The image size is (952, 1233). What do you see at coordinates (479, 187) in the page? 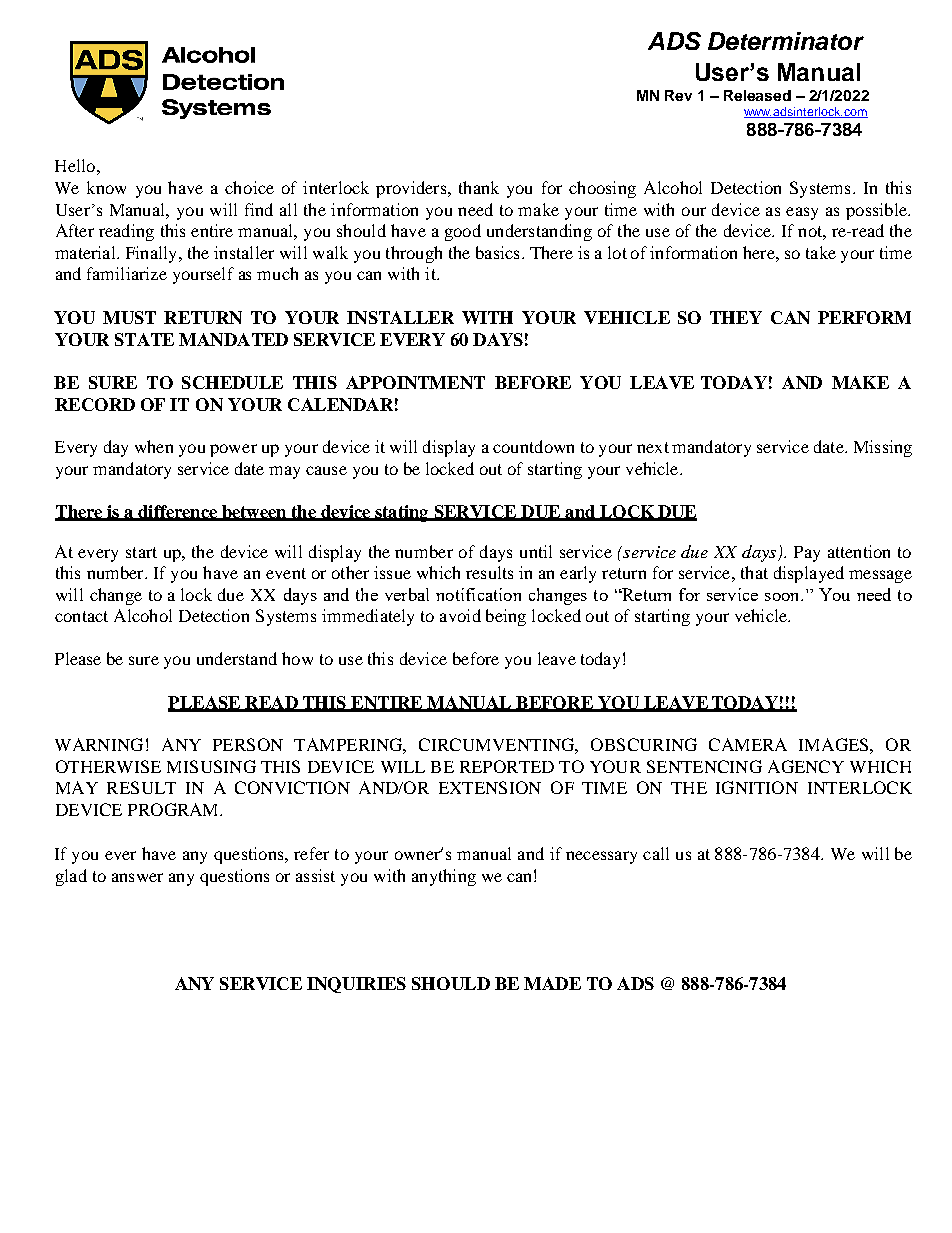
I see `thank` at bounding box center [479, 187].
